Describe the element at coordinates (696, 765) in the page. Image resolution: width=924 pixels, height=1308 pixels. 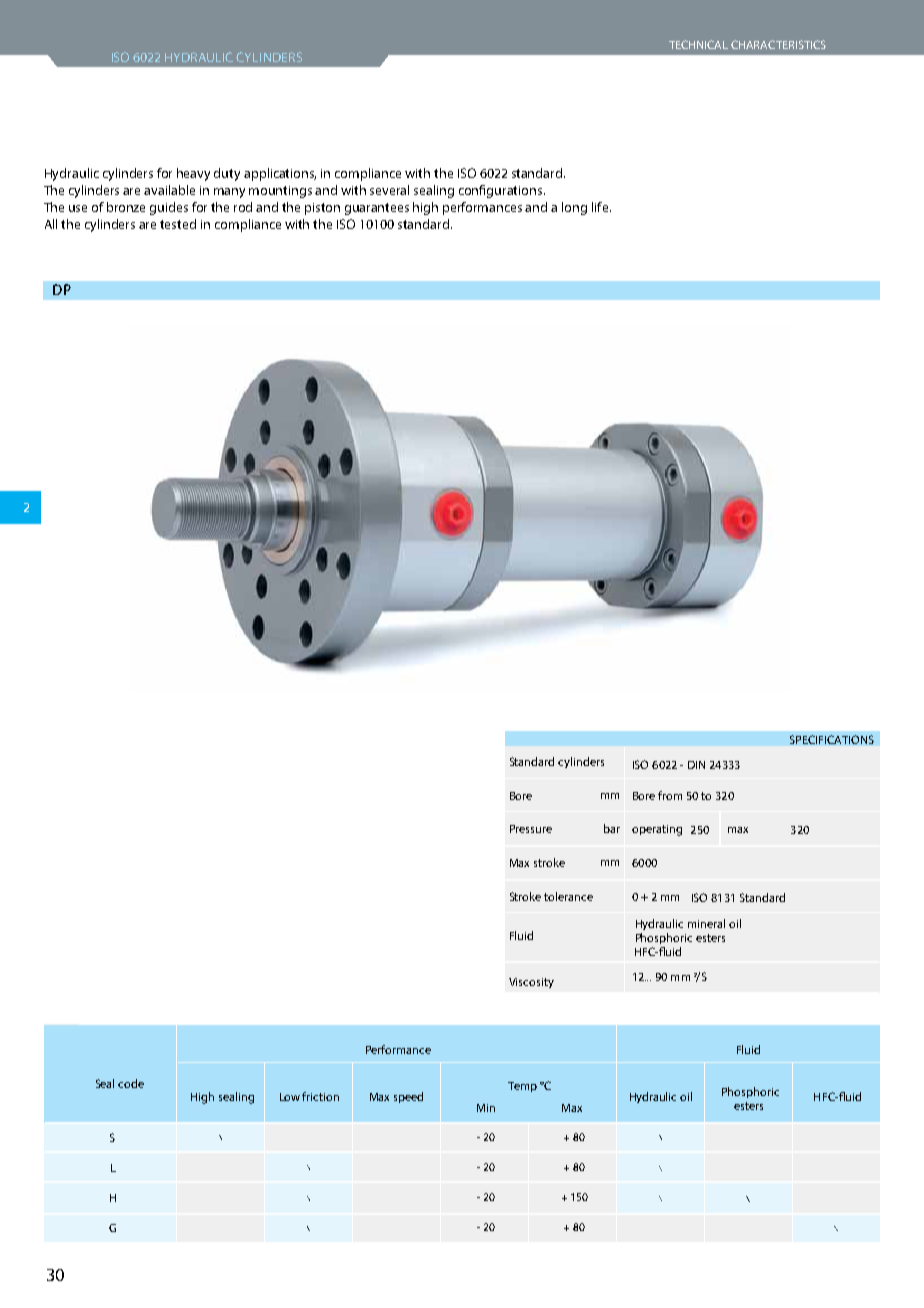
I see `DIN` at that location.
